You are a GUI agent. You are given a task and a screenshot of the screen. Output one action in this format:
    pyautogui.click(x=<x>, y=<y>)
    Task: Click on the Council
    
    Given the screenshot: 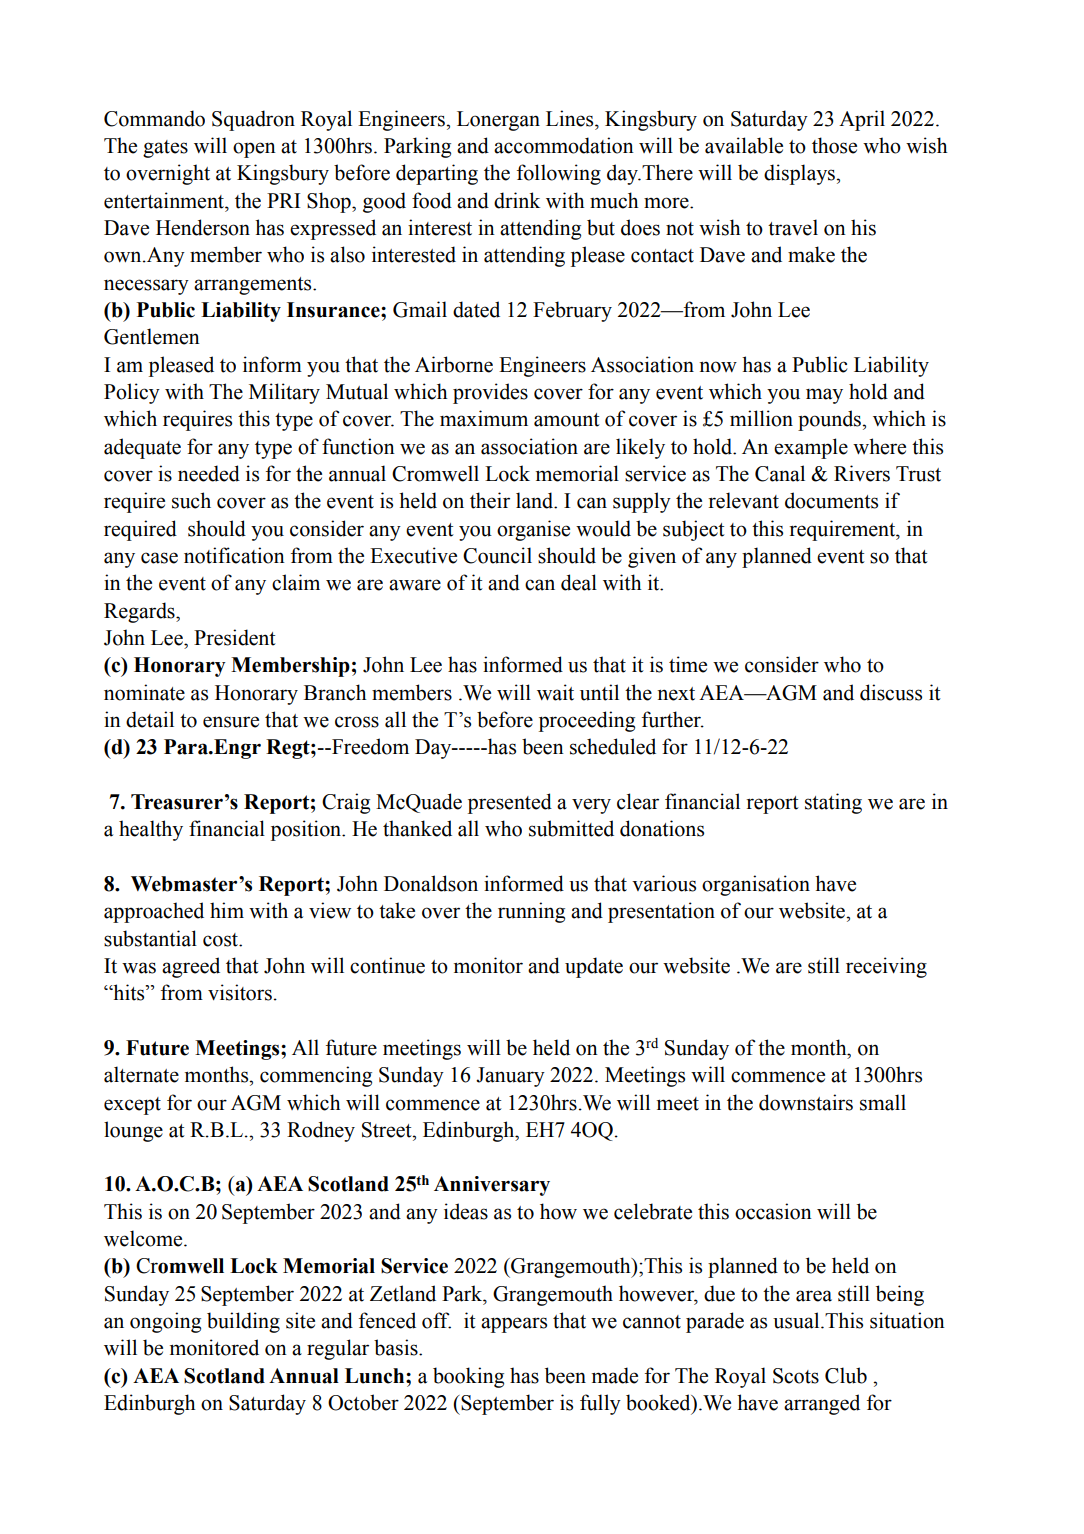 What is the action you would take?
    pyautogui.click(x=497, y=555)
